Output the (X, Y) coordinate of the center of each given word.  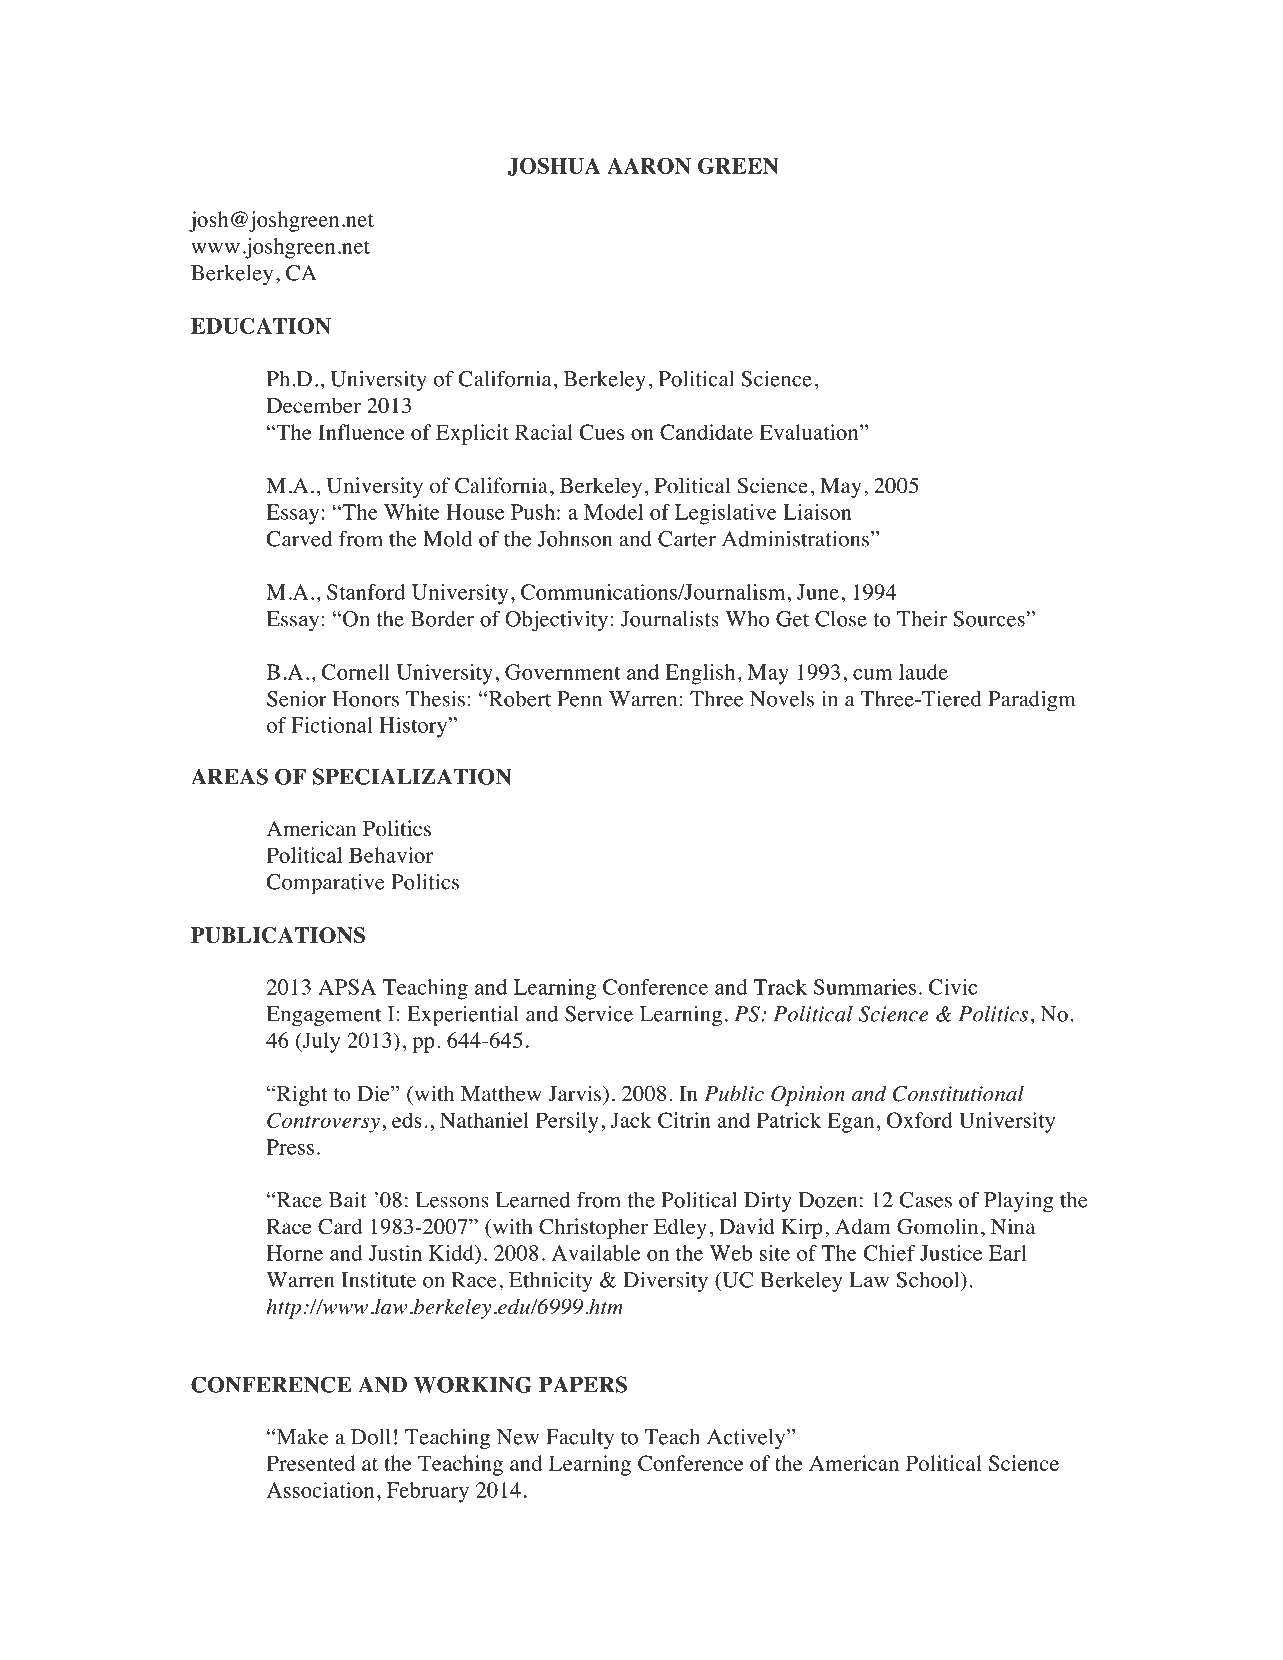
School (929, 1280)
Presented (311, 1463)
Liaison (817, 512)
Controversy (323, 1122)
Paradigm (1032, 701)
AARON (649, 166)
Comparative (325, 884)
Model (613, 512)
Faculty (580, 1439)
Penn (579, 699)
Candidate (706, 432)
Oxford (920, 1120)
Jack (631, 1120)
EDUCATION (261, 326)
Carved (299, 539)
